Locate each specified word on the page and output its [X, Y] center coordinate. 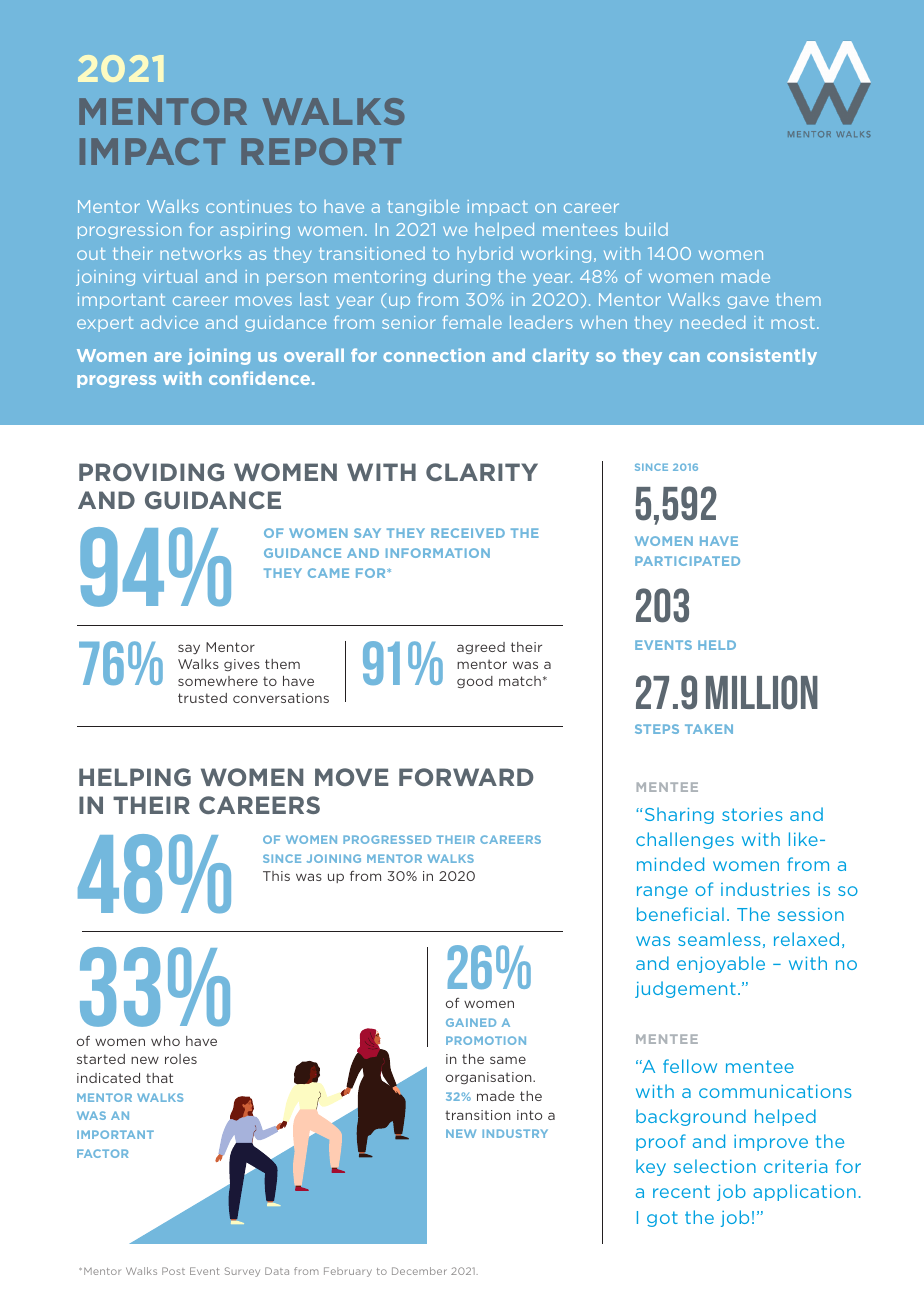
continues [249, 206]
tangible [423, 208]
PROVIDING [151, 472]
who [165, 1041]
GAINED [471, 1022]
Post [173, 1271]
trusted [202, 698]
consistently [762, 356]
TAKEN [709, 729]
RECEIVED [468, 533]
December [419, 1271]
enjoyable [721, 964]
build [647, 229]
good [475, 682]
